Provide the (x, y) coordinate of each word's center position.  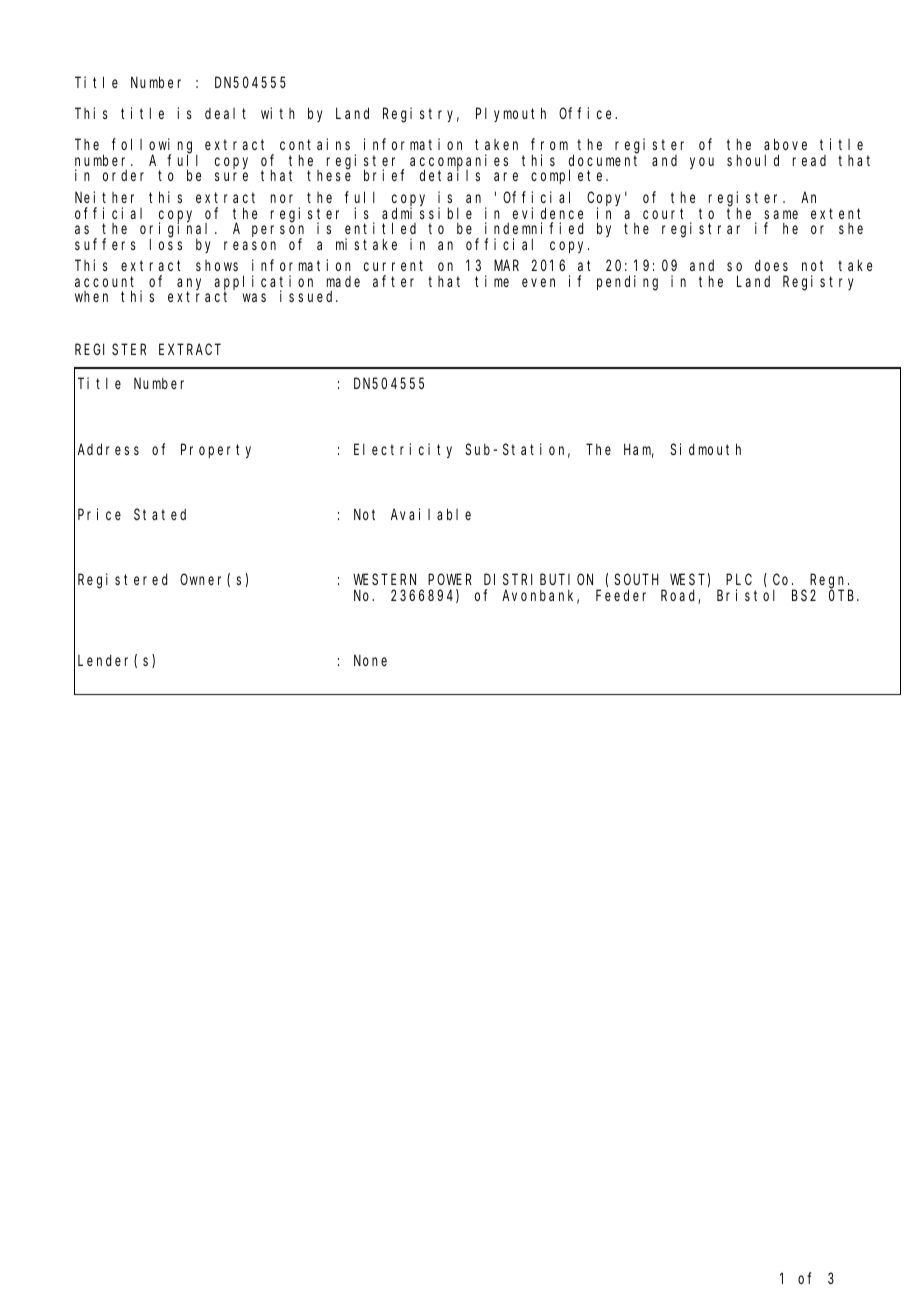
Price (99, 514)
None (370, 660)
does (771, 265)
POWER (450, 579)
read (809, 160)
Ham (639, 451)
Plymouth (511, 114)
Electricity (403, 450)
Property (216, 451)
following (155, 147)
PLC (739, 579)
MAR (506, 266)
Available (431, 514)
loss (166, 244)
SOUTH (636, 579)
